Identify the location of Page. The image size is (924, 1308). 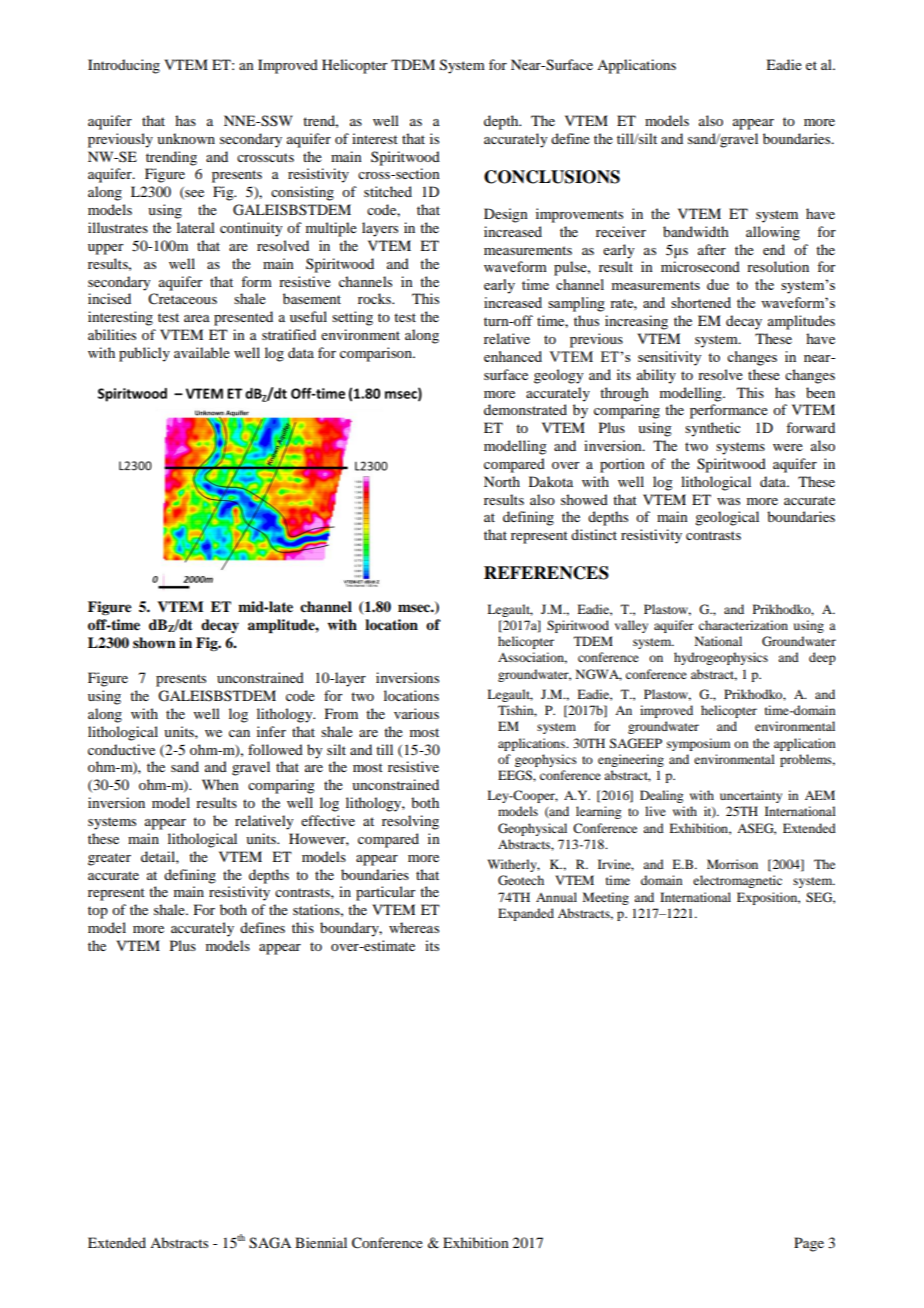
(809, 1244).
